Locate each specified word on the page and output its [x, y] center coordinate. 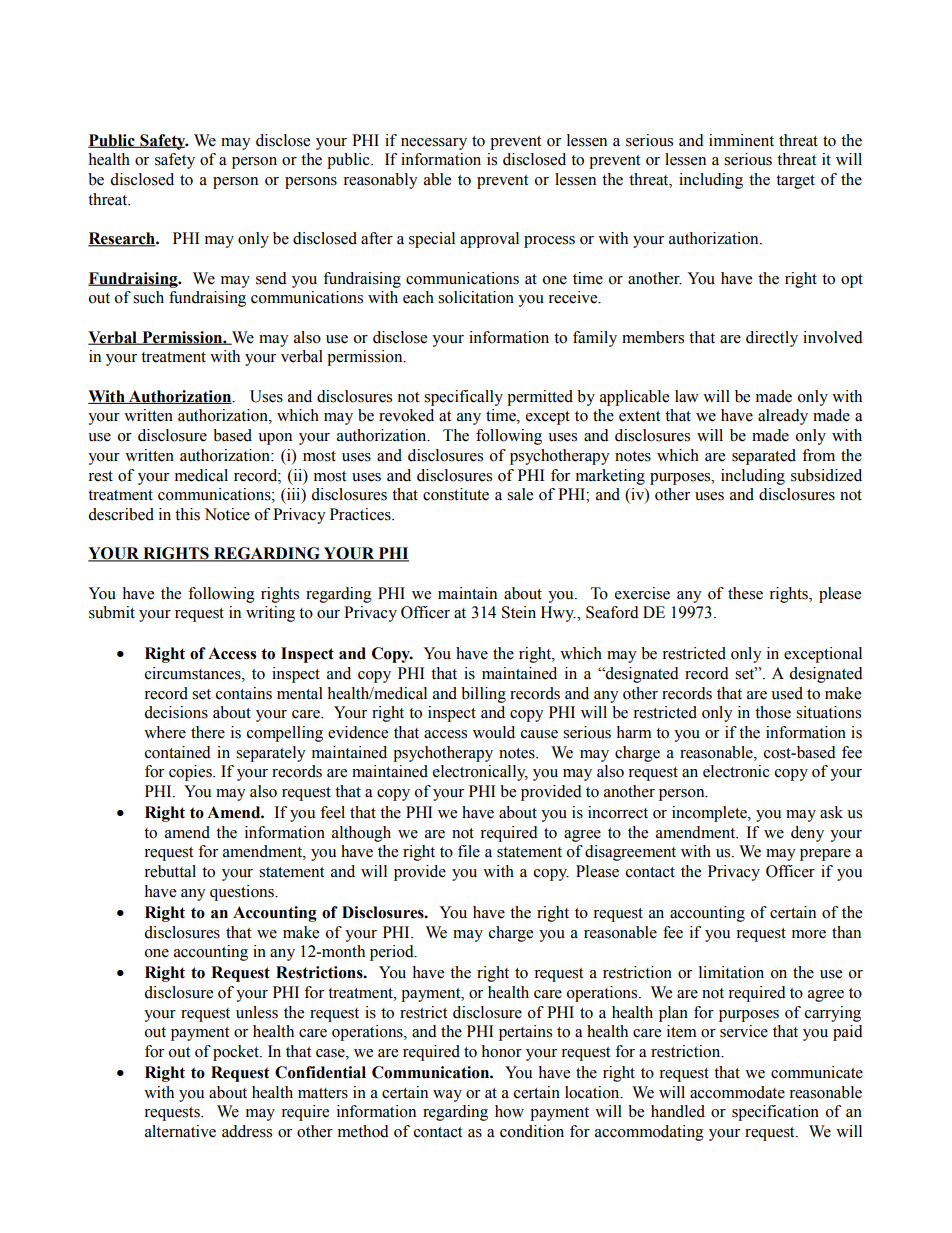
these [745, 593]
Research [122, 239]
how [509, 1111]
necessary [434, 144]
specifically [463, 398]
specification [775, 1113]
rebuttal [170, 871]
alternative [180, 1131]
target [795, 182]
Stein [519, 612]
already [783, 417]
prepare [825, 855]
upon [275, 439]
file [469, 851]
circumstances [194, 673]
